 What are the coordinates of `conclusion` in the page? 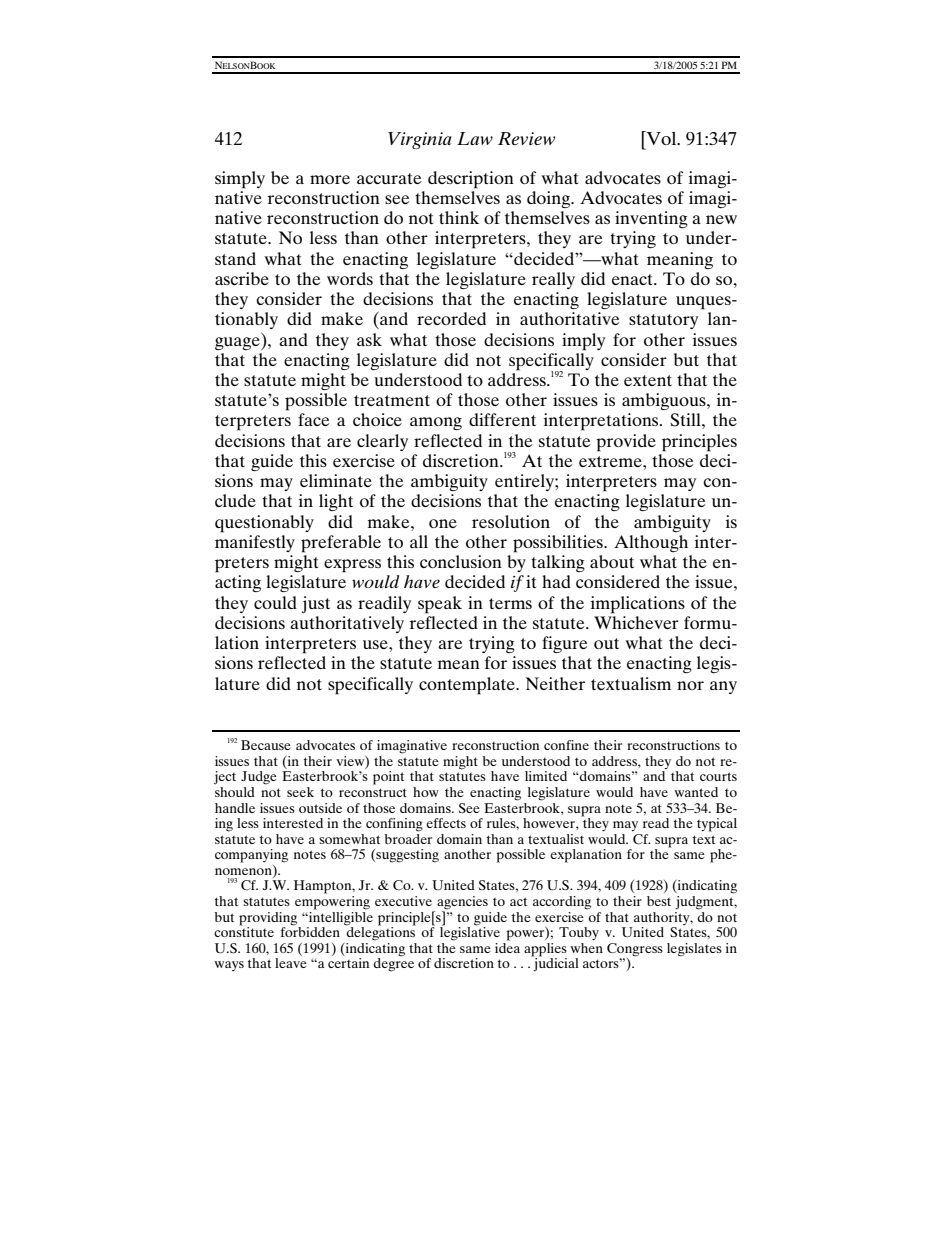 It's located at (461, 561).
